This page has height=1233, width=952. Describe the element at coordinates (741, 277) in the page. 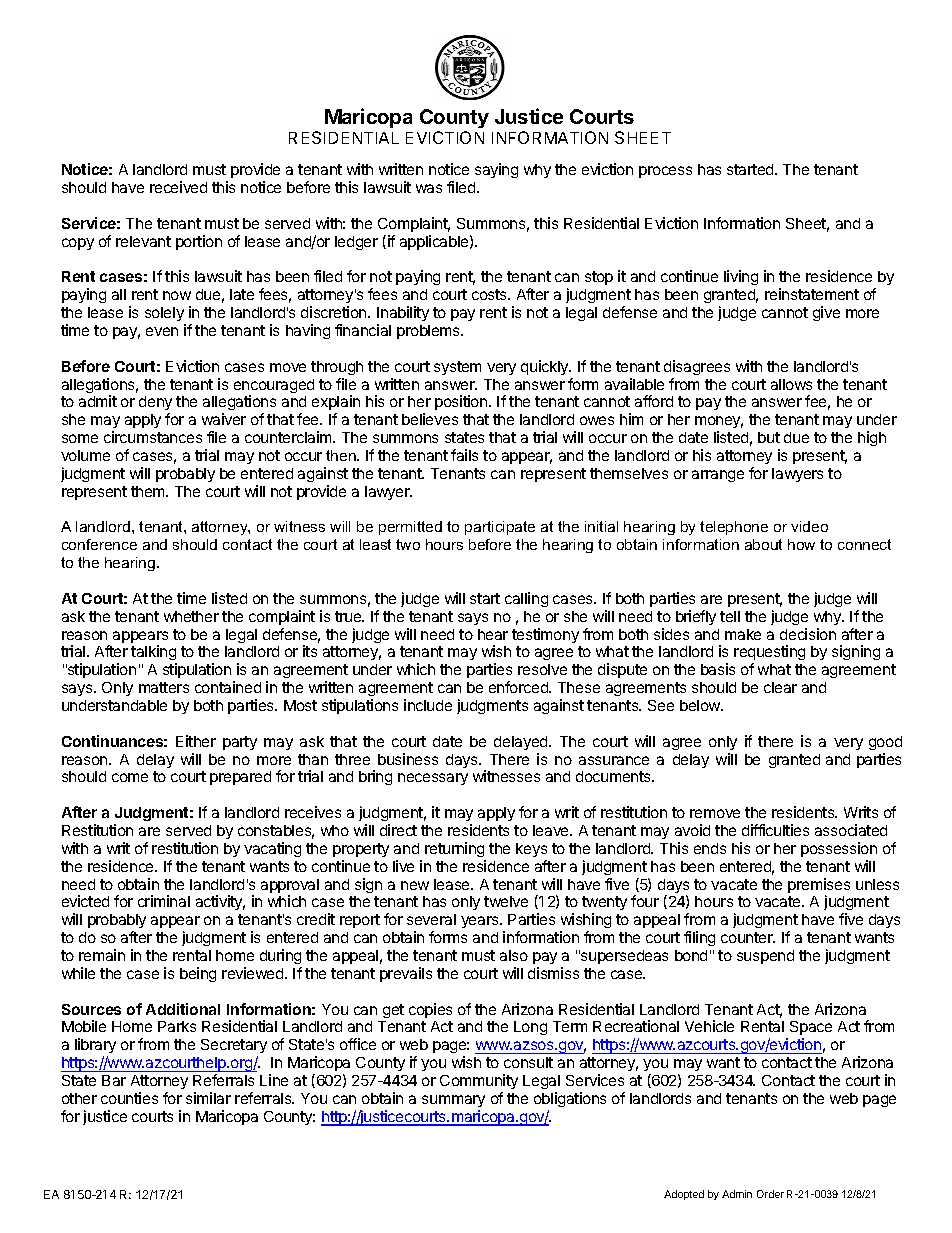

I see `living` at that location.
